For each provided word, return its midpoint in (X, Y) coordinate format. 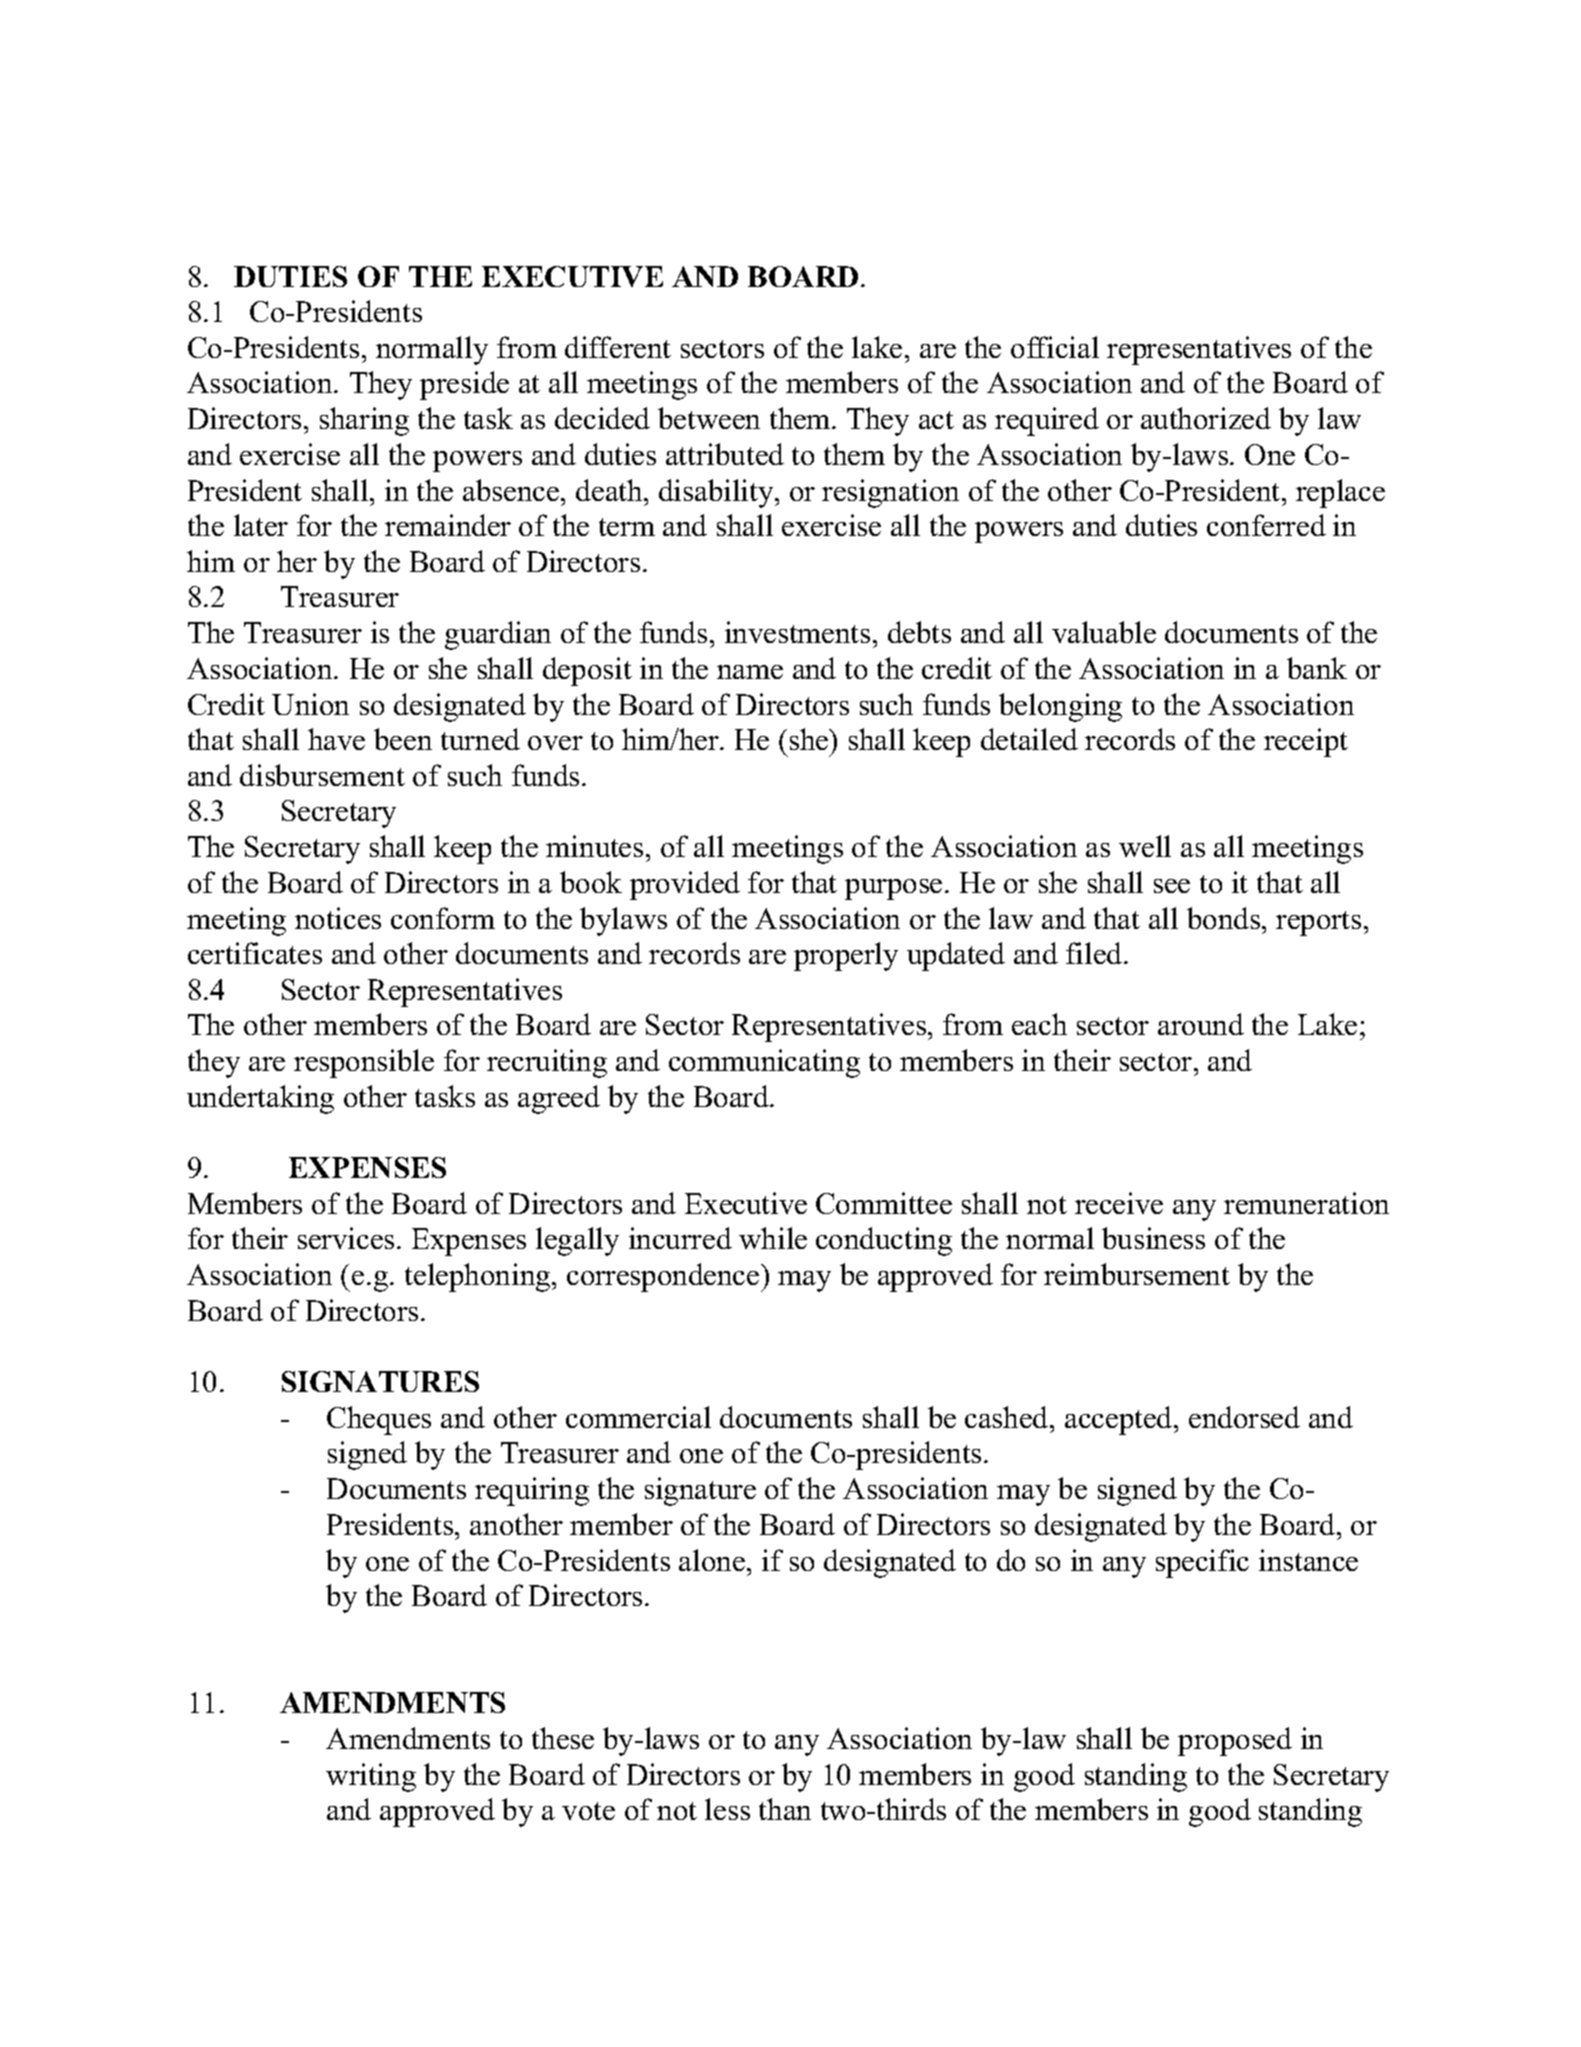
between (709, 418)
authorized (1206, 418)
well (1145, 846)
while (773, 1238)
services (346, 1238)
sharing (364, 421)
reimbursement (1137, 1274)
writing (371, 1777)
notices (338, 918)
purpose (893, 889)
